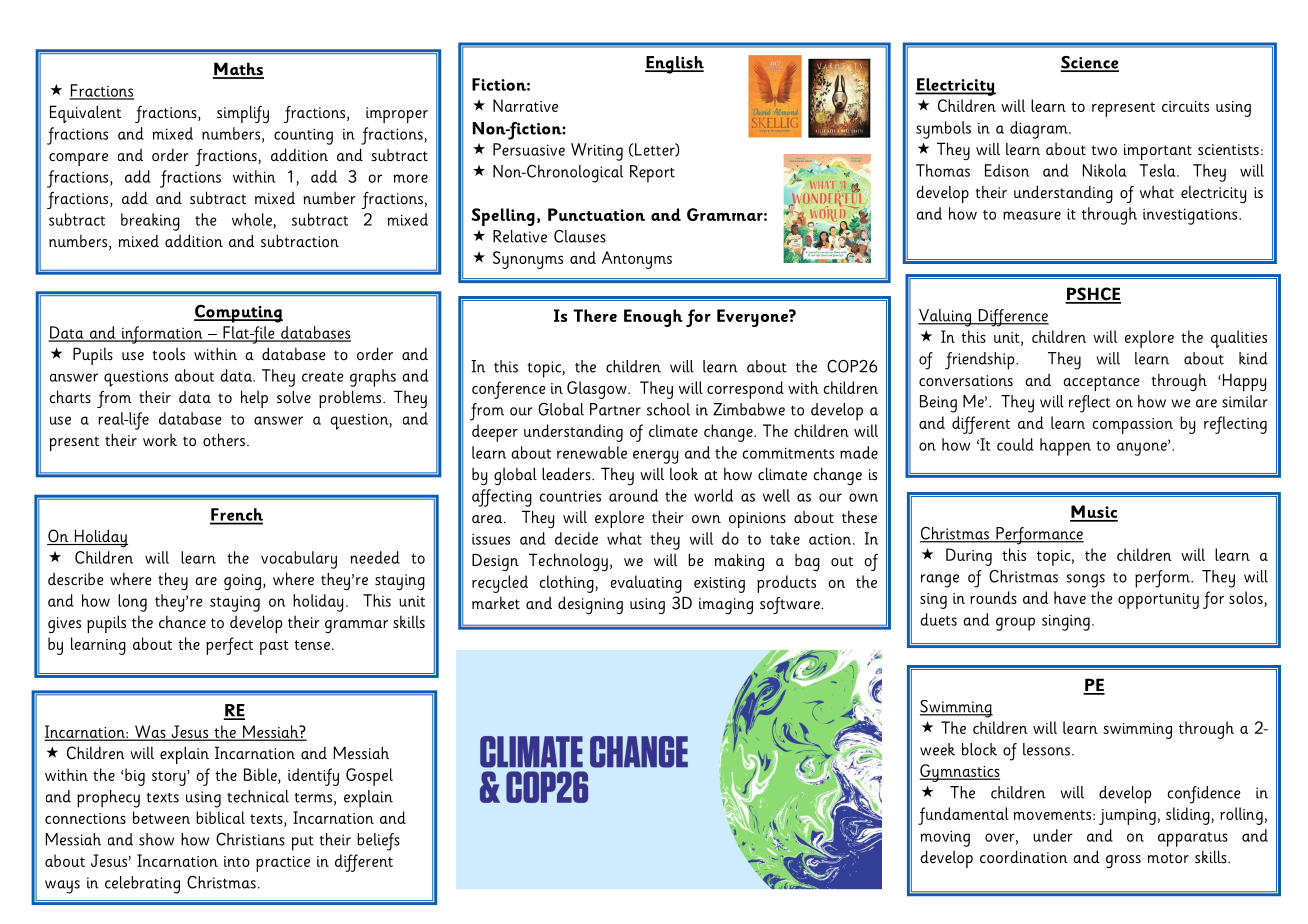  I want to click on investigations, so click(1191, 216).
